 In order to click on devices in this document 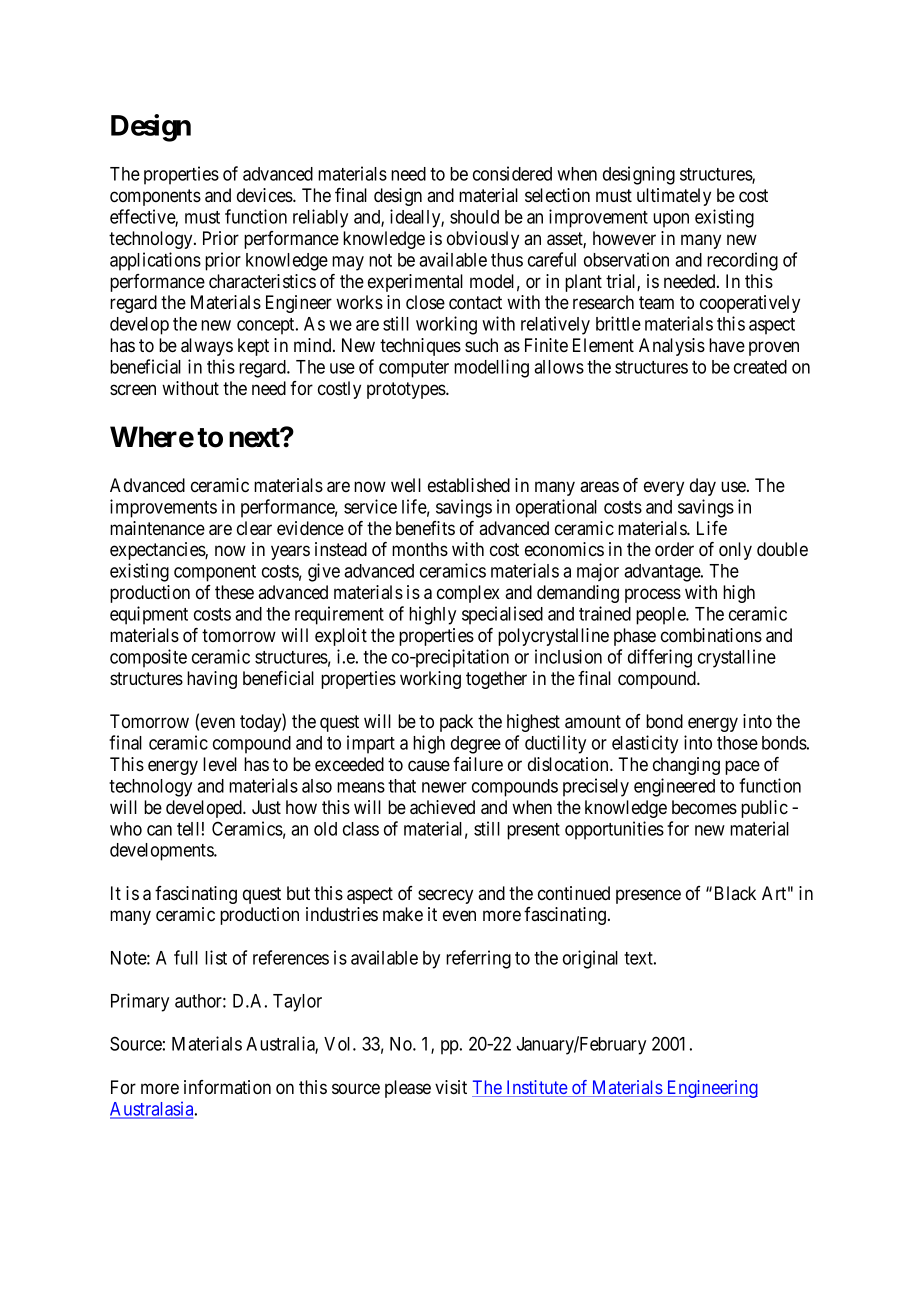, I will do `click(265, 195)`.
